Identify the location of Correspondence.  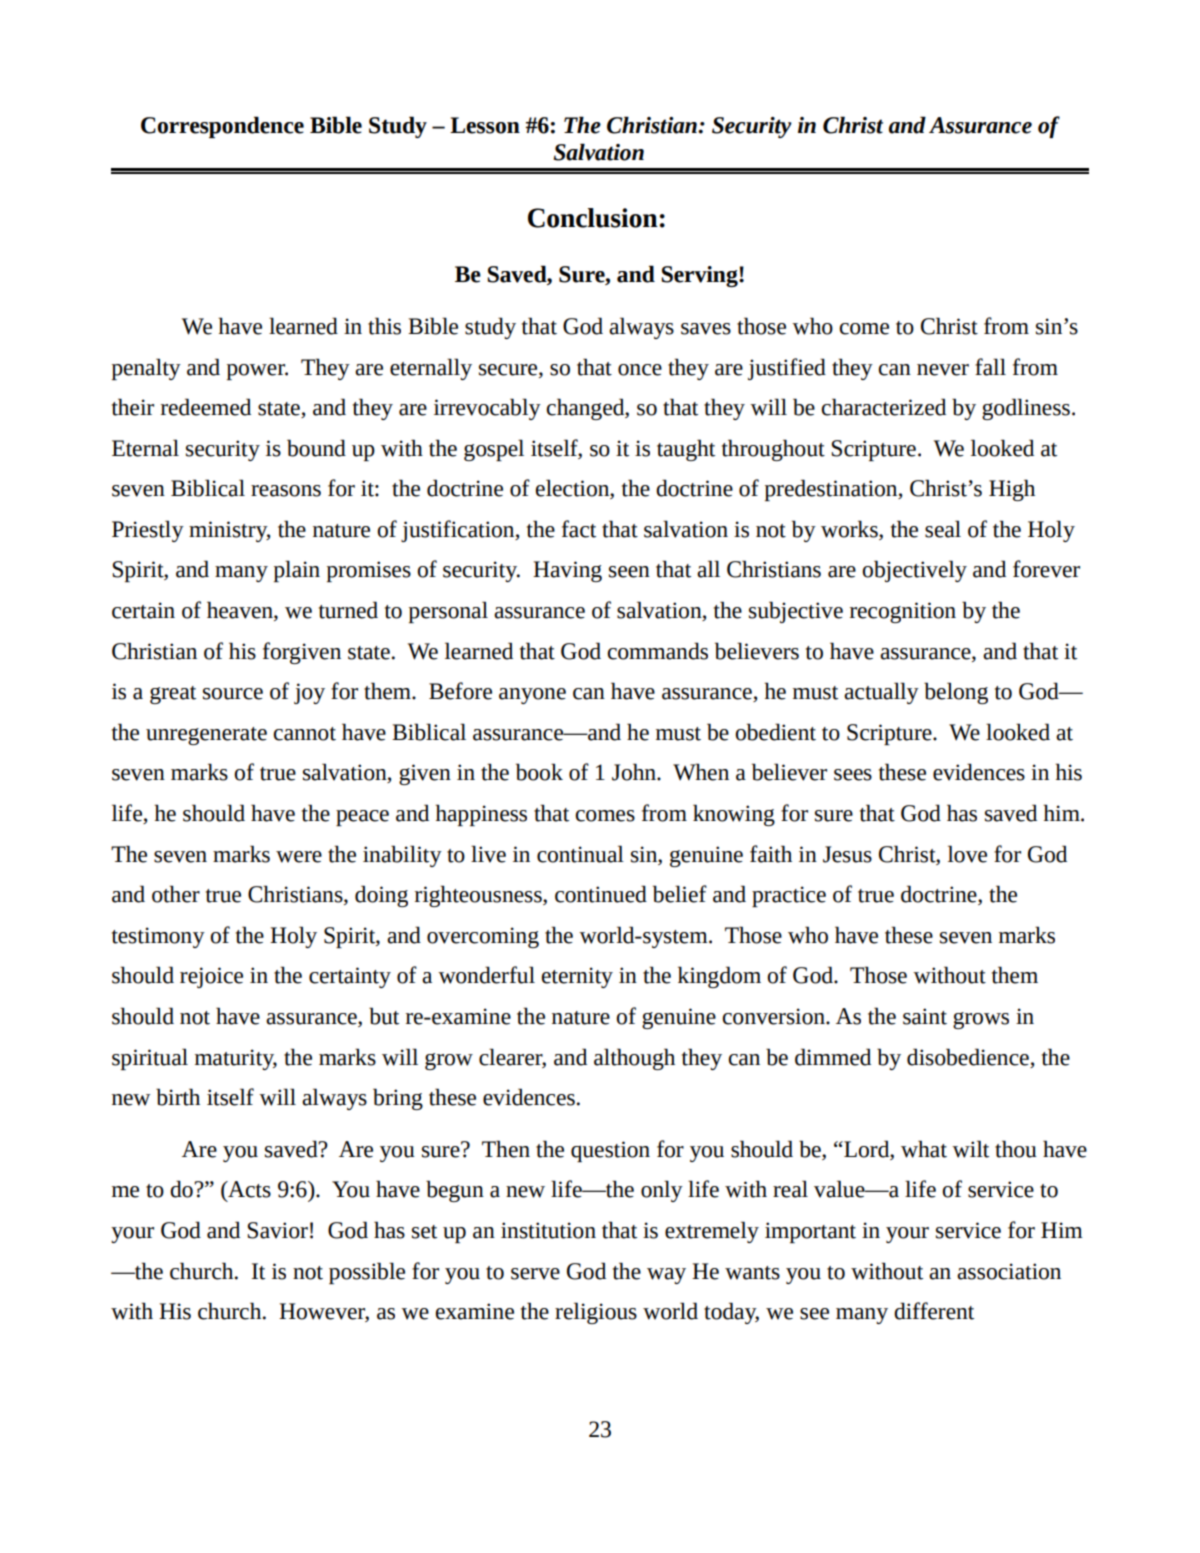
(222, 127).
